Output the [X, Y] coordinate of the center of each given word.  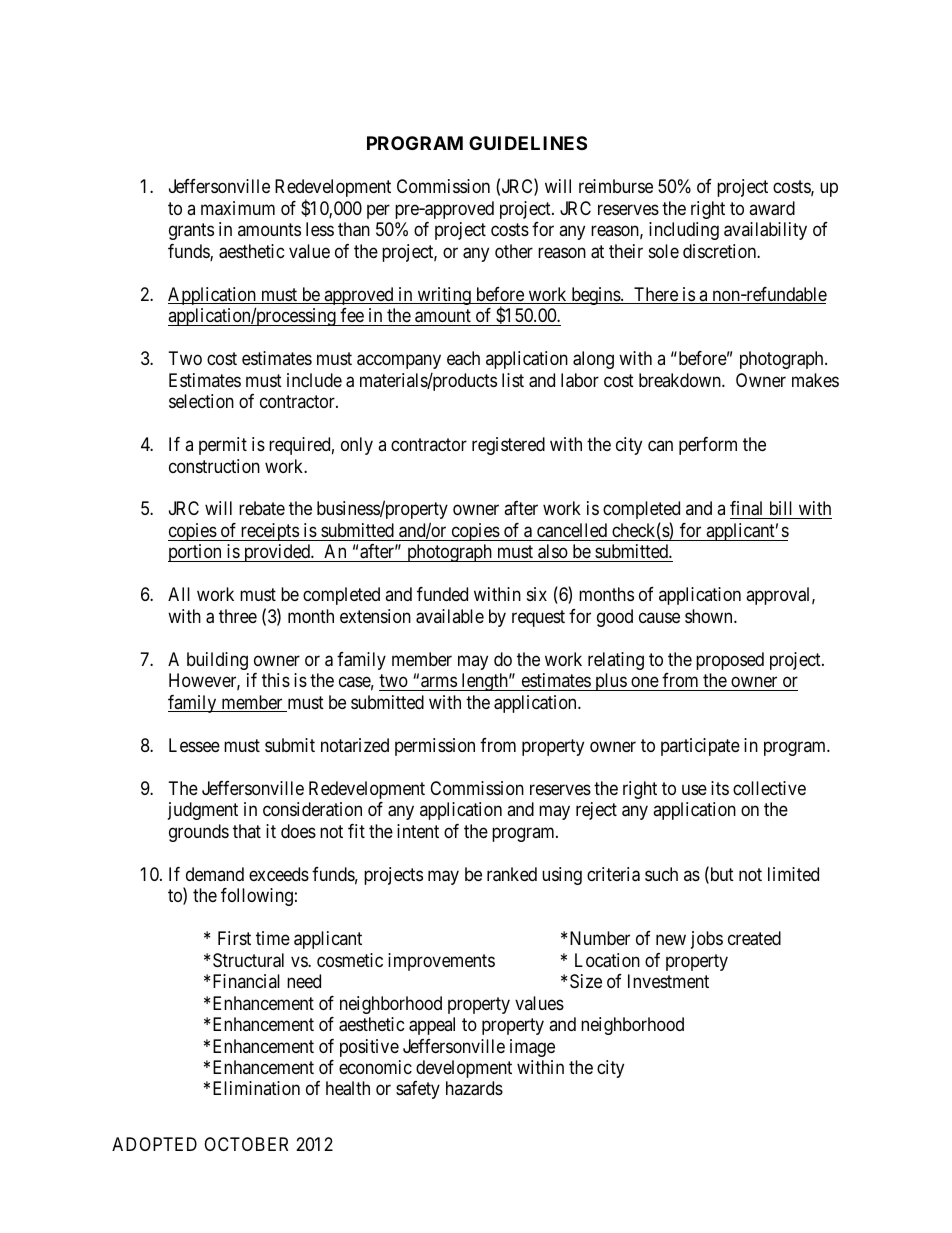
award [772, 208]
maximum [238, 208]
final [748, 510]
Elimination [256, 1088]
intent [418, 831]
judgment [203, 811]
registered [508, 446]
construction [214, 466]
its [720, 788]
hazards [474, 1088]
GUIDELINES [528, 143]
